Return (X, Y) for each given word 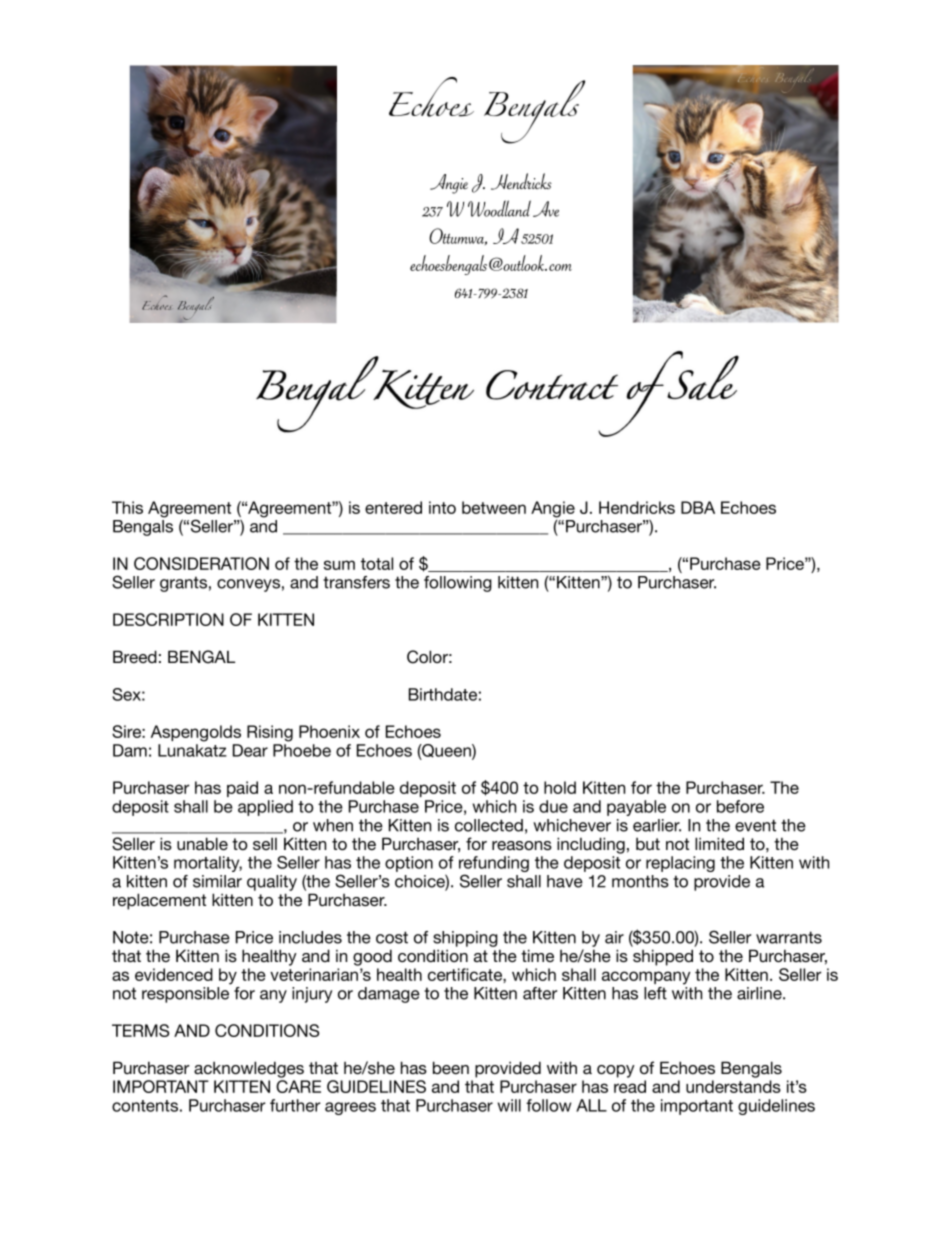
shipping (465, 939)
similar (217, 881)
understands (733, 1086)
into (442, 507)
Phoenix (329, 731)
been (451, 1067)
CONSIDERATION (201, 563)
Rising (270, 733)
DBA (698, 507)
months (640, 881)
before (740, 806)
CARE (298, 1086)
